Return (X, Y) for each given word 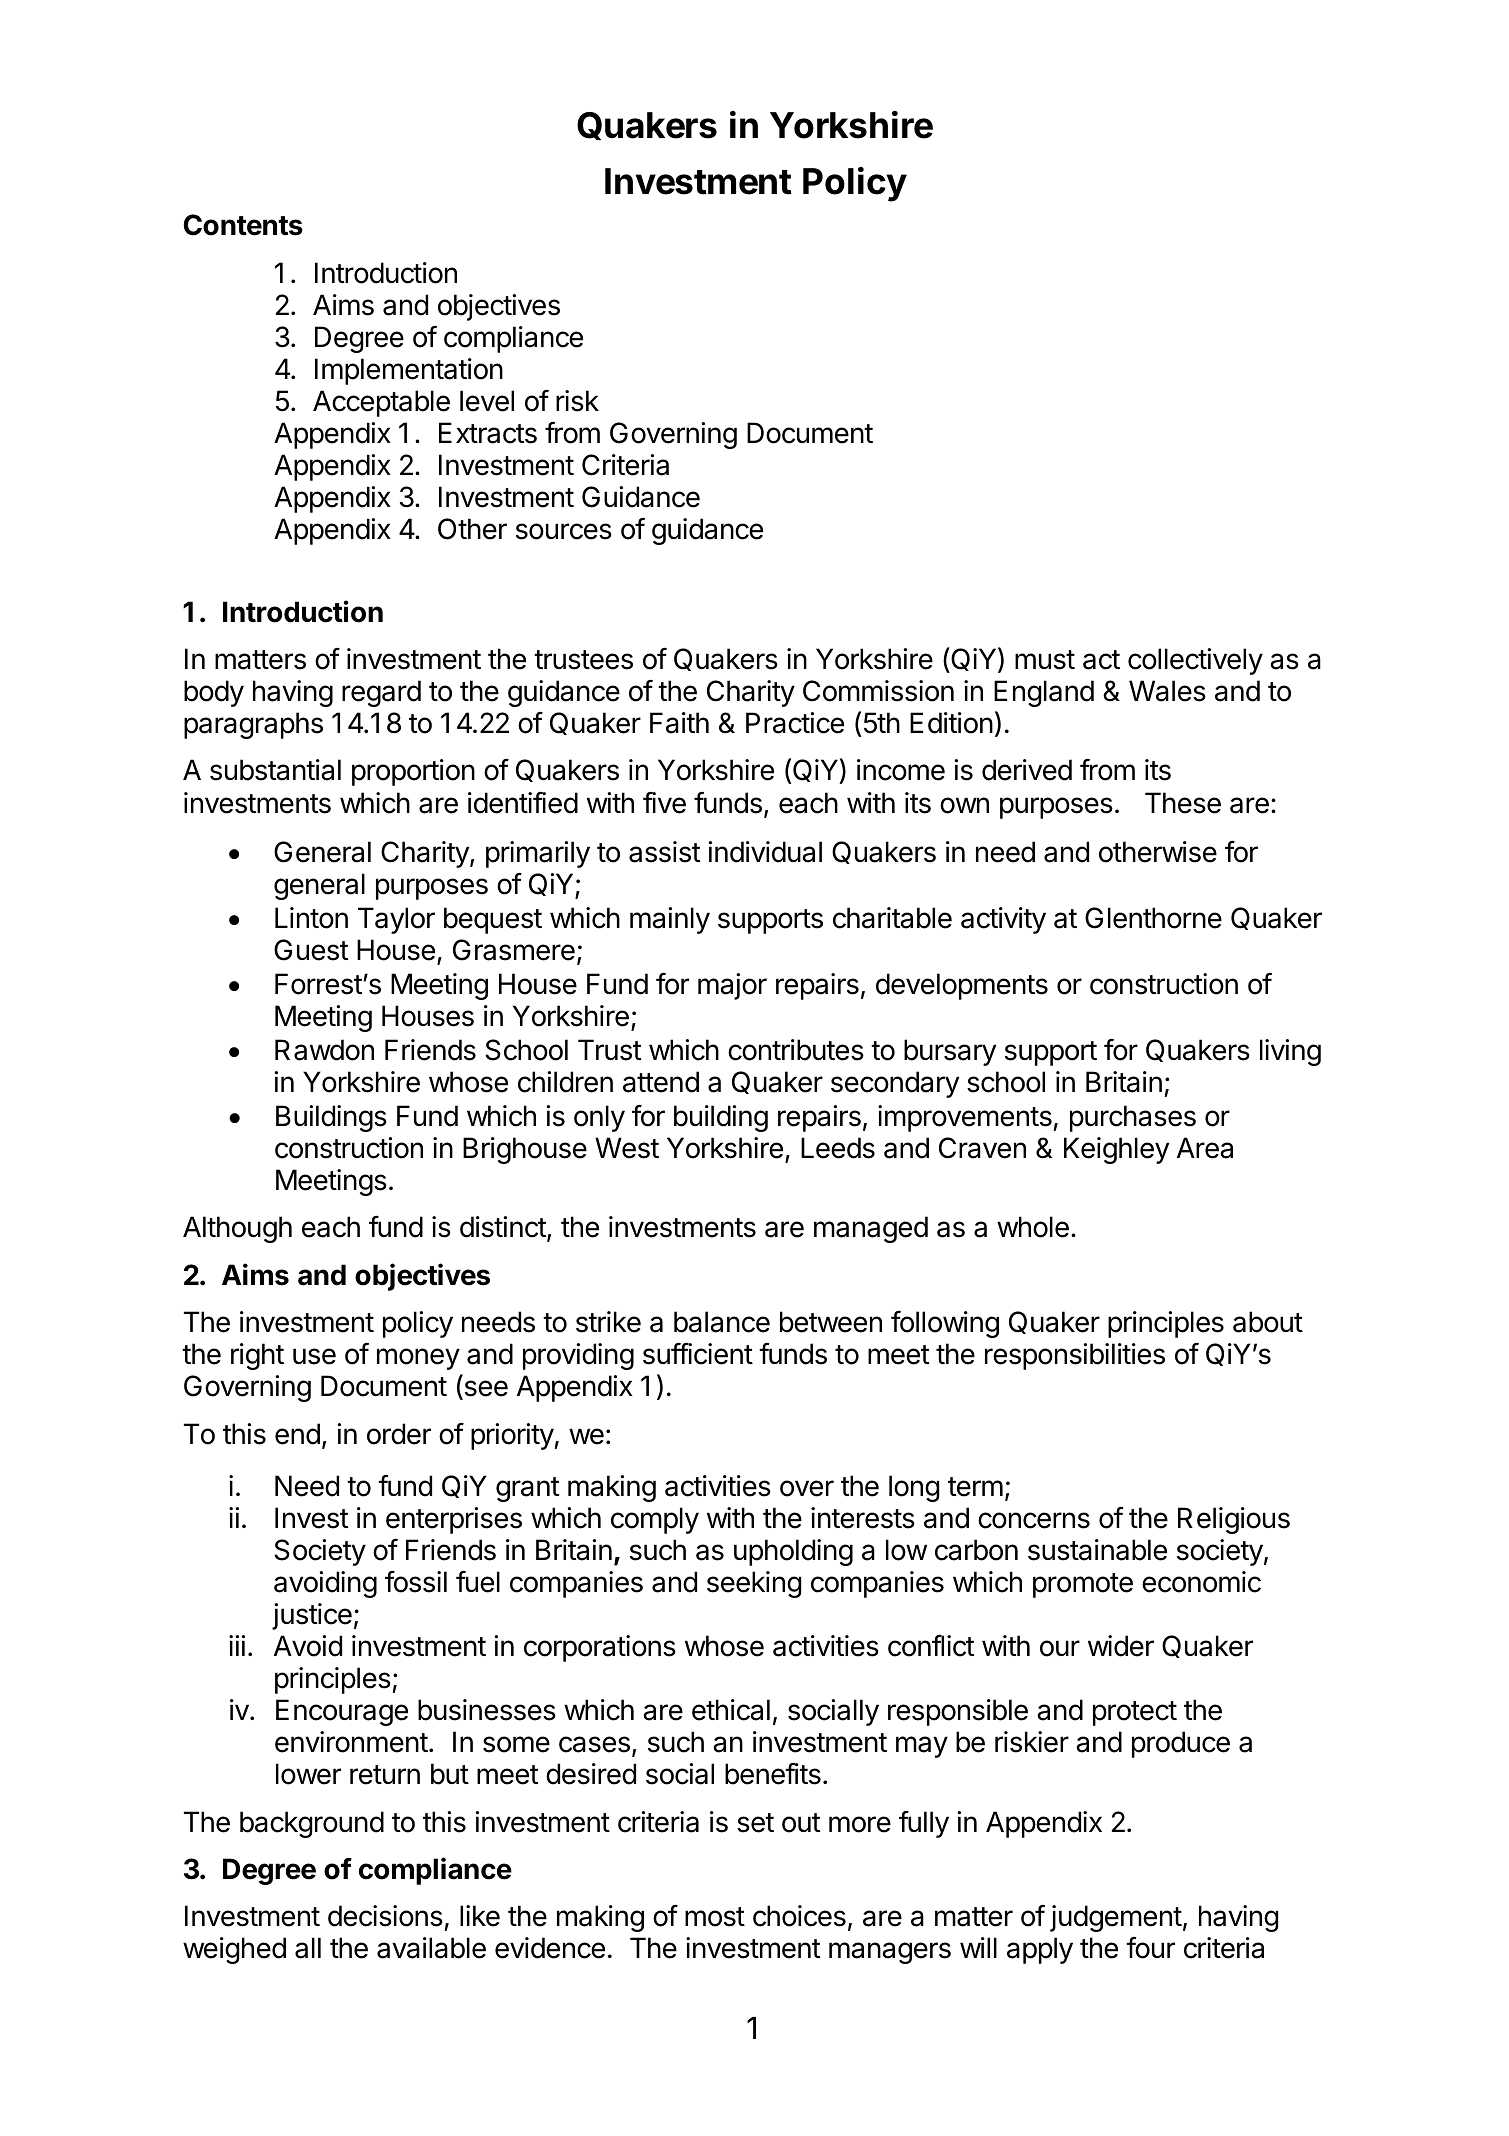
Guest (311, 950)
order (399, 1434)
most (715, 1917)
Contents (243, 225)
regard (381, 693)
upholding (793, 1552)
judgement (1116, 1918)
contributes (796, 1050)
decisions (385, 1916)
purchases (1133, 1118)
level (487, 401)
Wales (1167, 691)
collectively (1195, 661)
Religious (1234, 1520)
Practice (795, 723)
